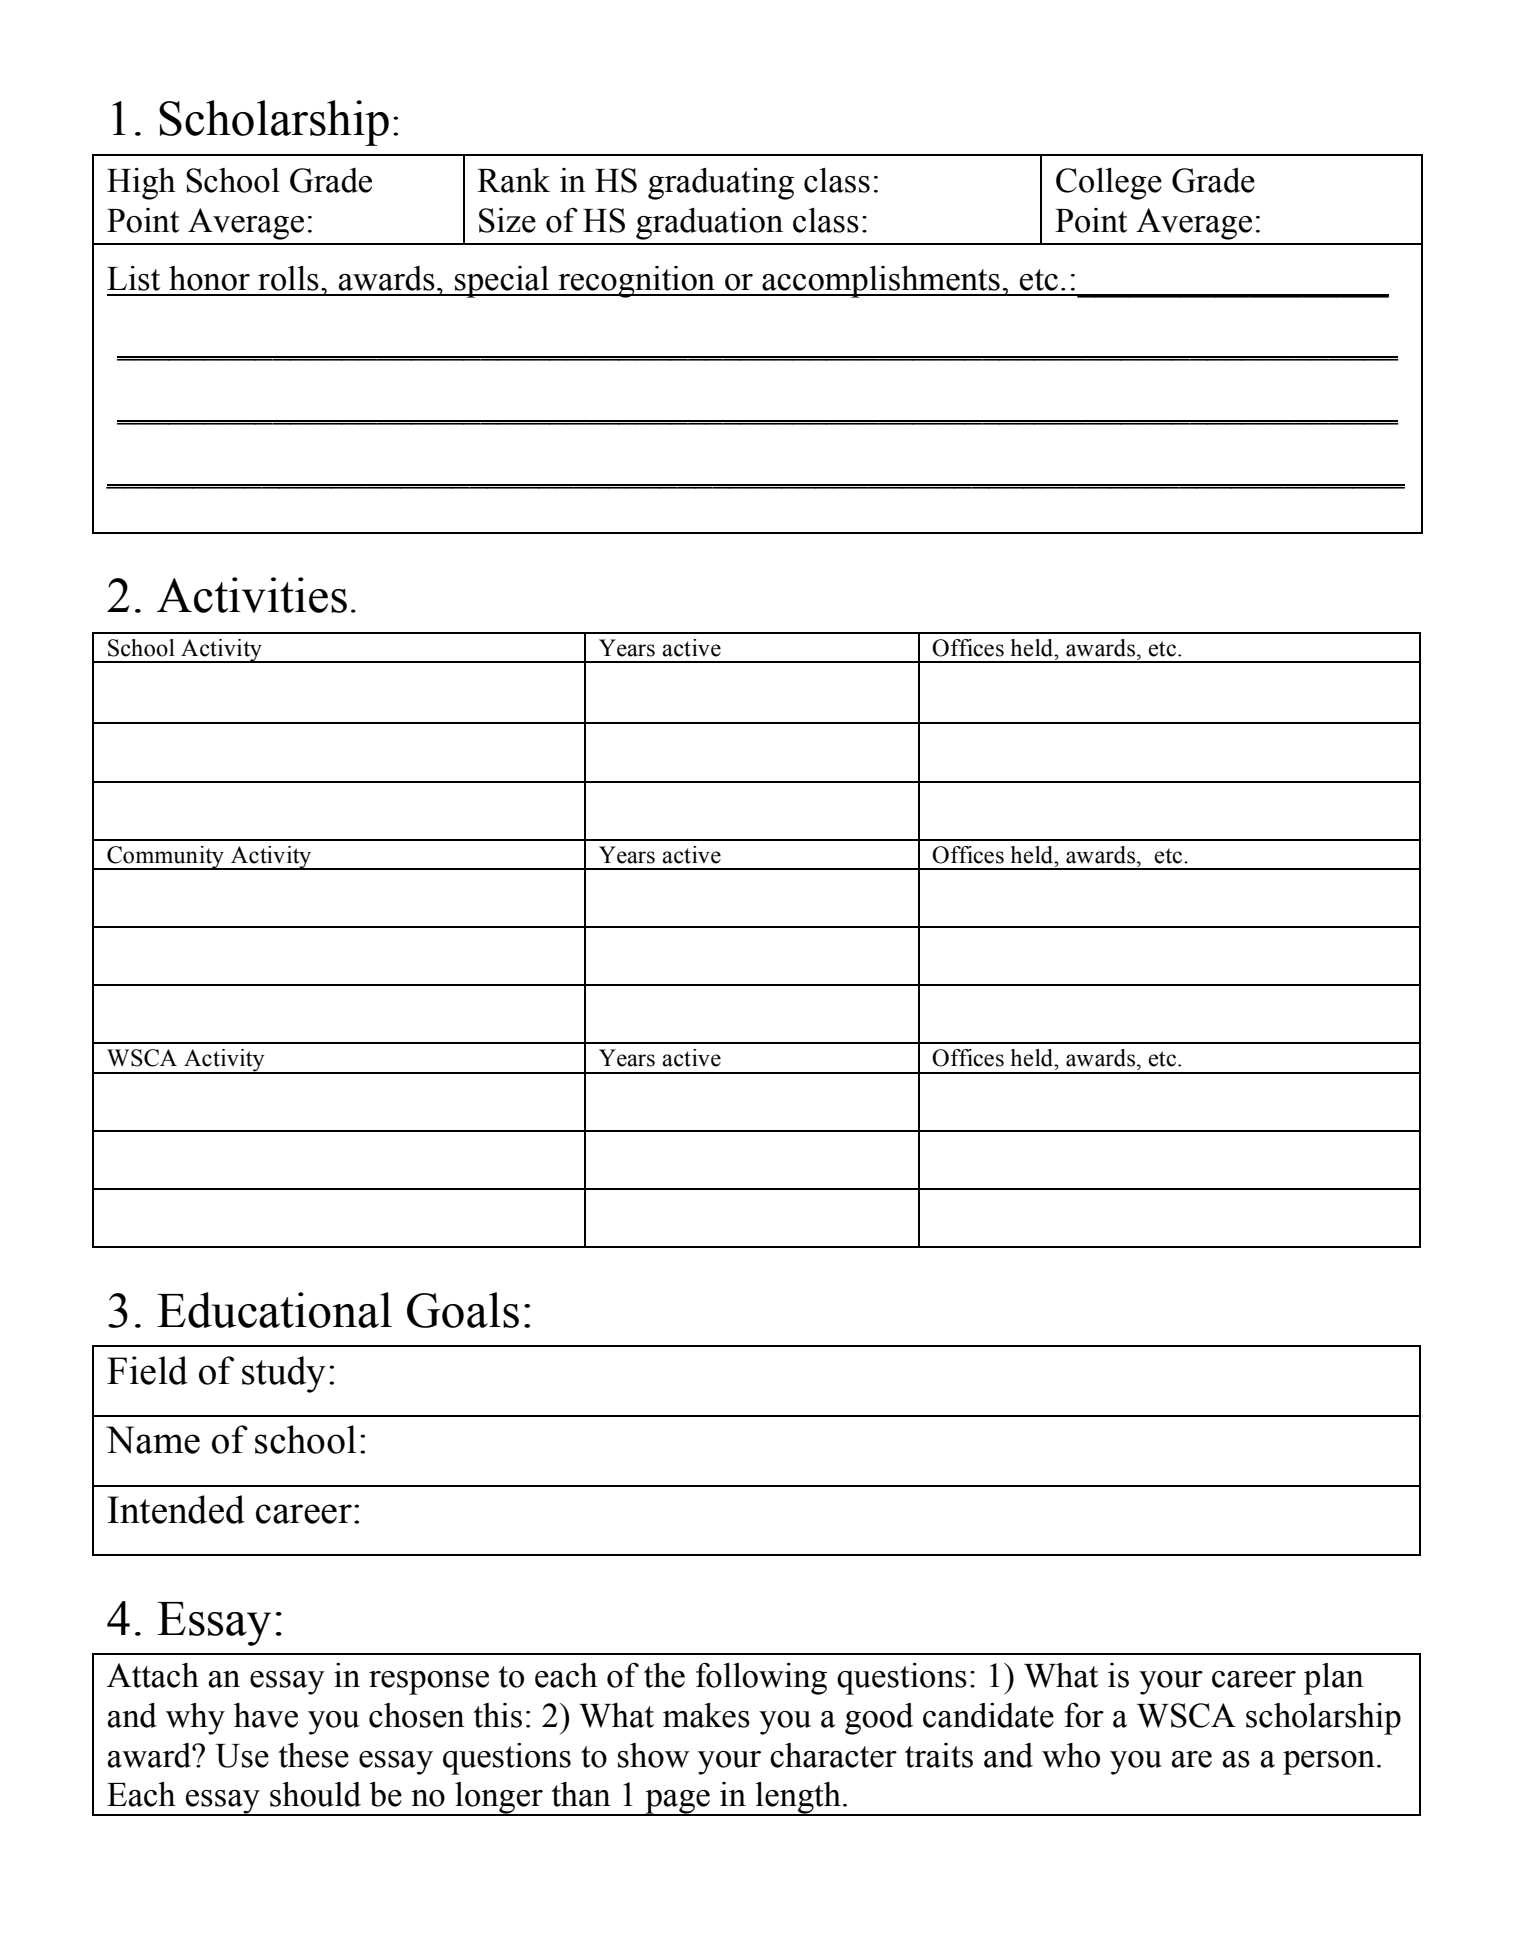 Image resolution: width=1513 pixels, height=1958 pixels. What do you see at coordinates (463, 1310) in the document?
I see `Goals` at bounding box center [463, 1310].
